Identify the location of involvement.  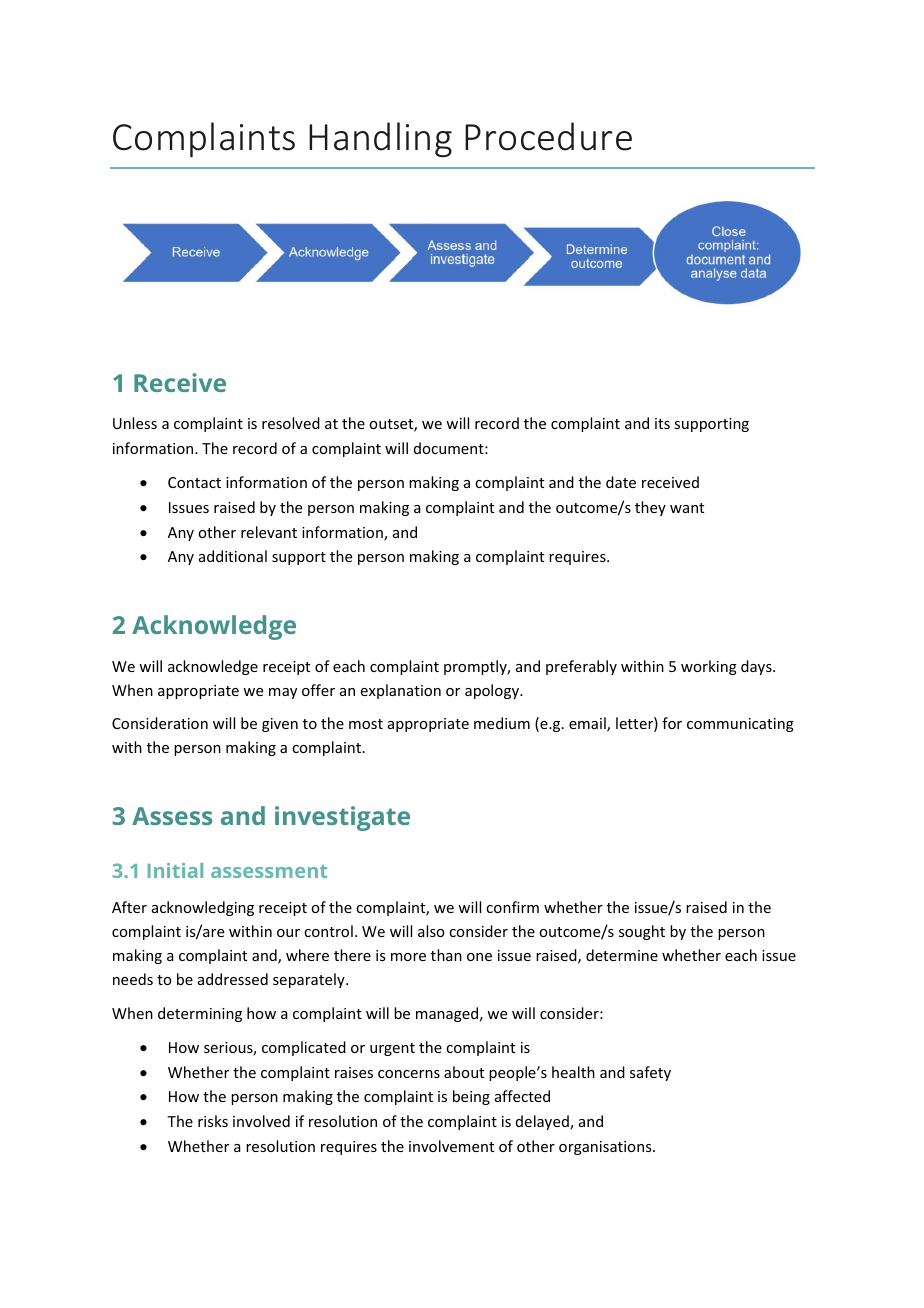
(451, 1146).
